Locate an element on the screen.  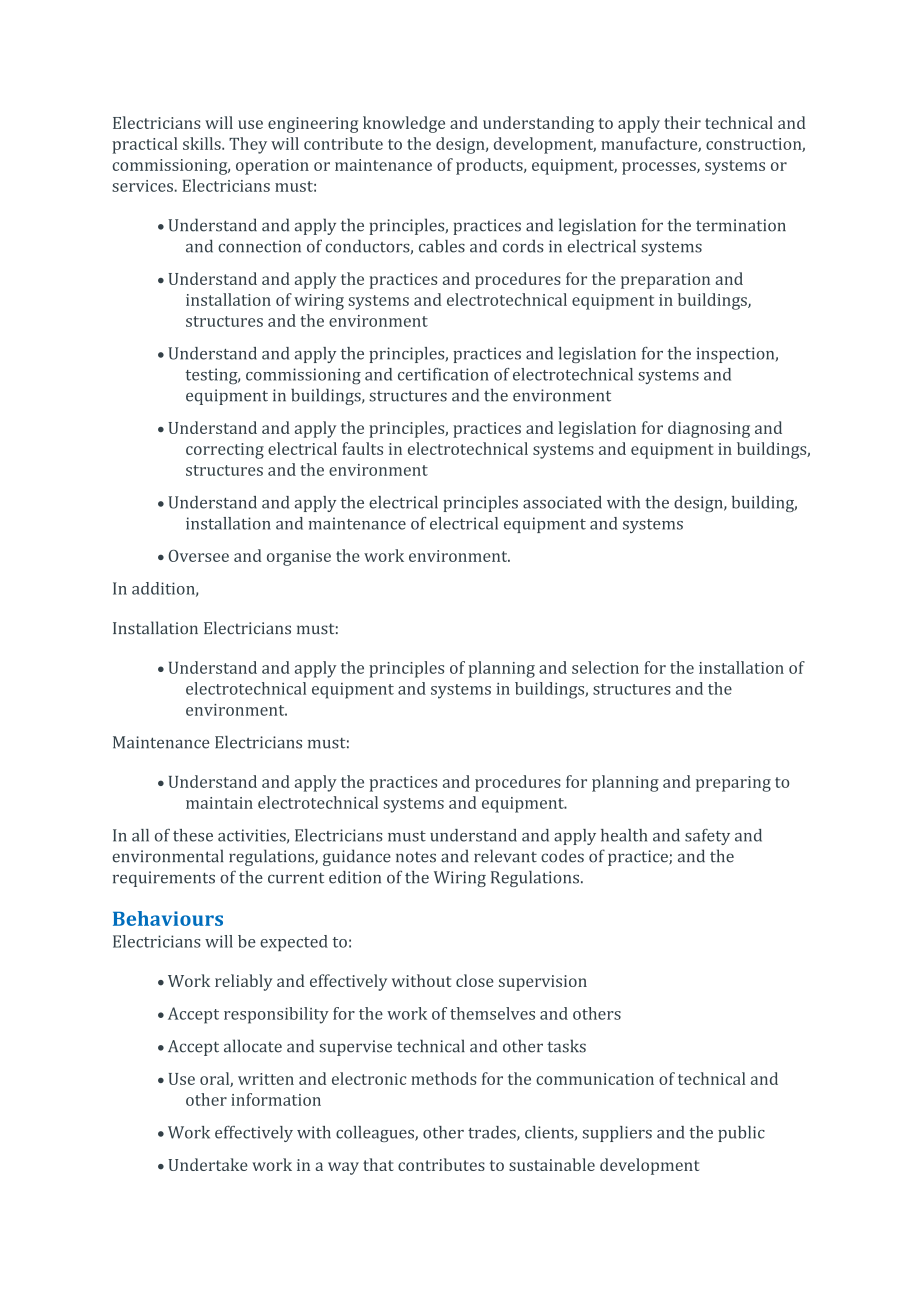
certification is located at coordinates (443, 374).
